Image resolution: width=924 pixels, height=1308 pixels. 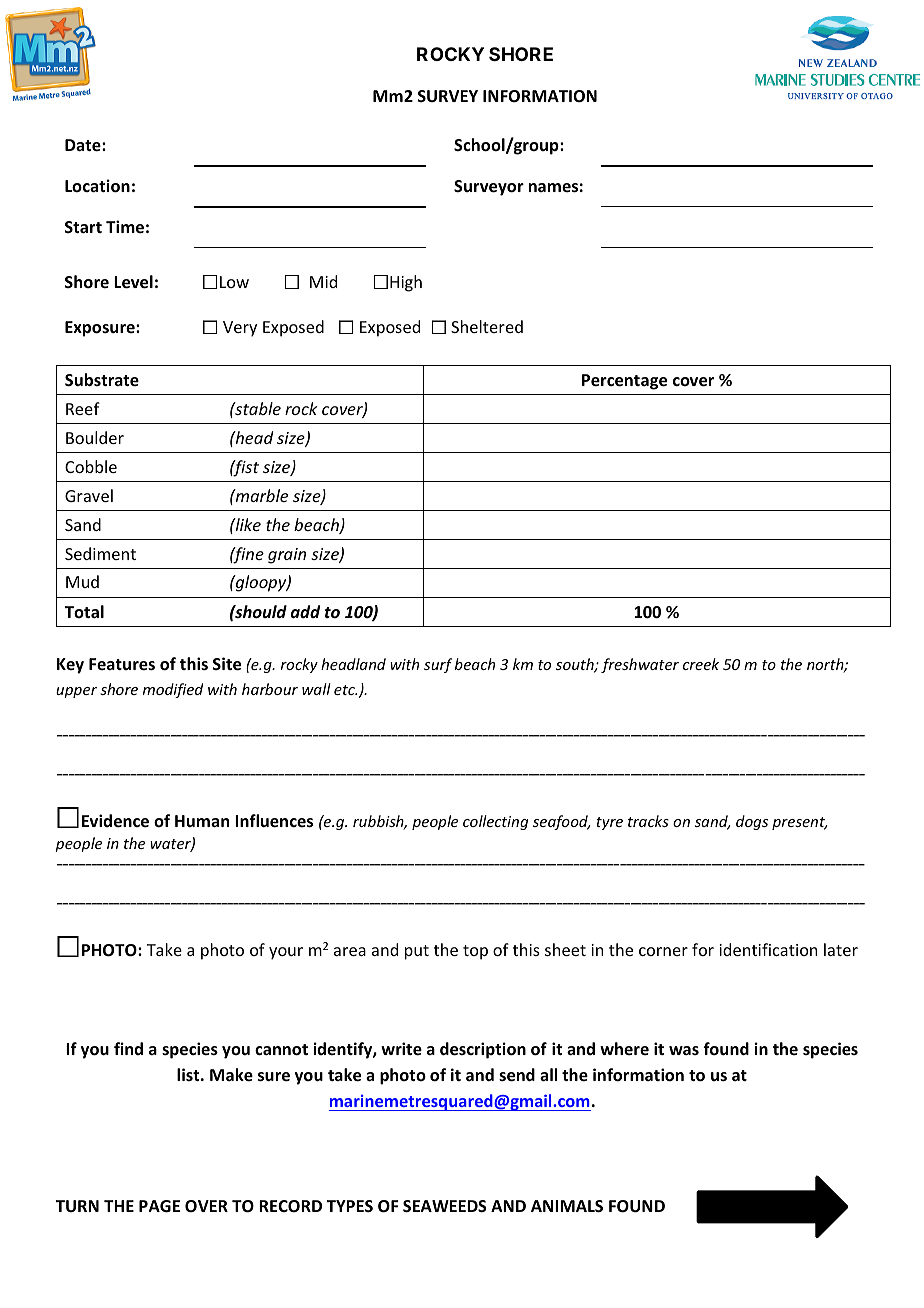 I want to click on creek, so click(x=701, y=664).
